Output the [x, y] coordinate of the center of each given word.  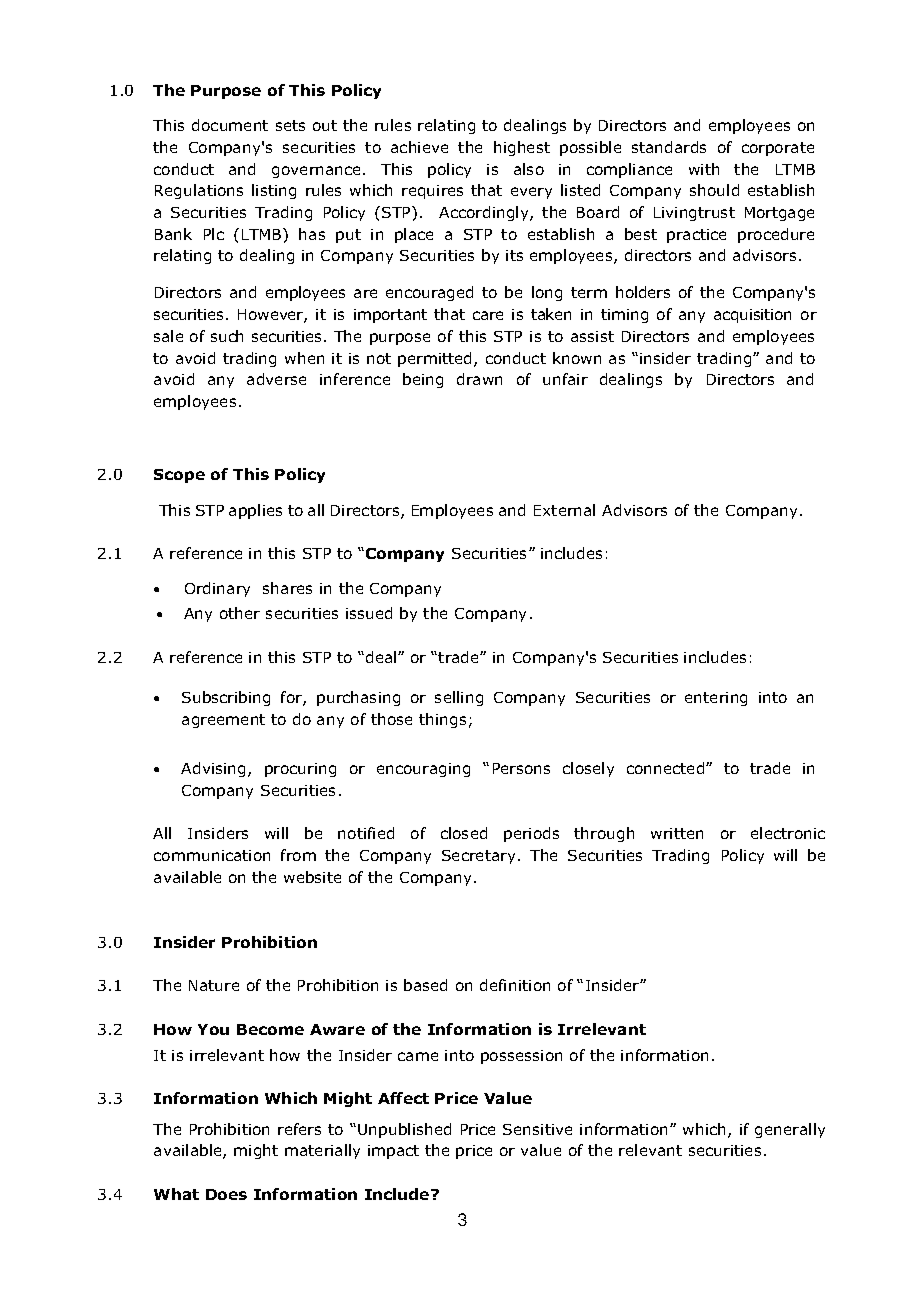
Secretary [478, 857]
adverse [276, 379]
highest [522, 148]
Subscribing [226, 698]
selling [459, 698]
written [677, 833]
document [230, 125]
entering [716, 699]
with [704, 169]
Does [226, 1194]
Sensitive [537, 1129]
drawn [479, 379]
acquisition [752, 316]
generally [790, 1130]
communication [212, 855]
